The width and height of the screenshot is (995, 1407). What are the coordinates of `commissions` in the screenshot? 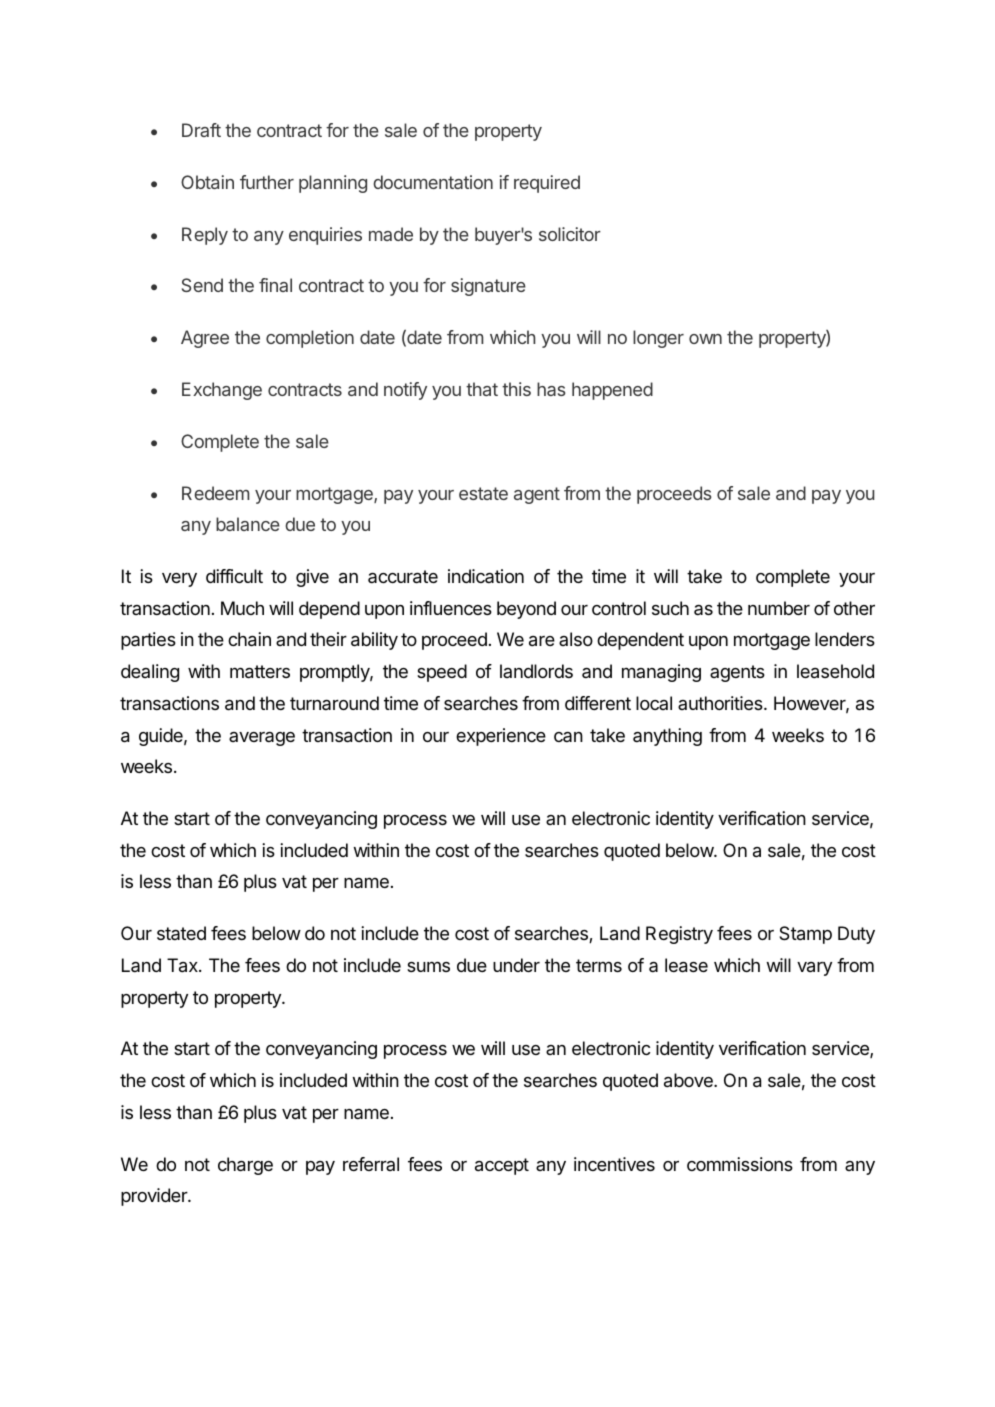 It's located at (740, 1164).
